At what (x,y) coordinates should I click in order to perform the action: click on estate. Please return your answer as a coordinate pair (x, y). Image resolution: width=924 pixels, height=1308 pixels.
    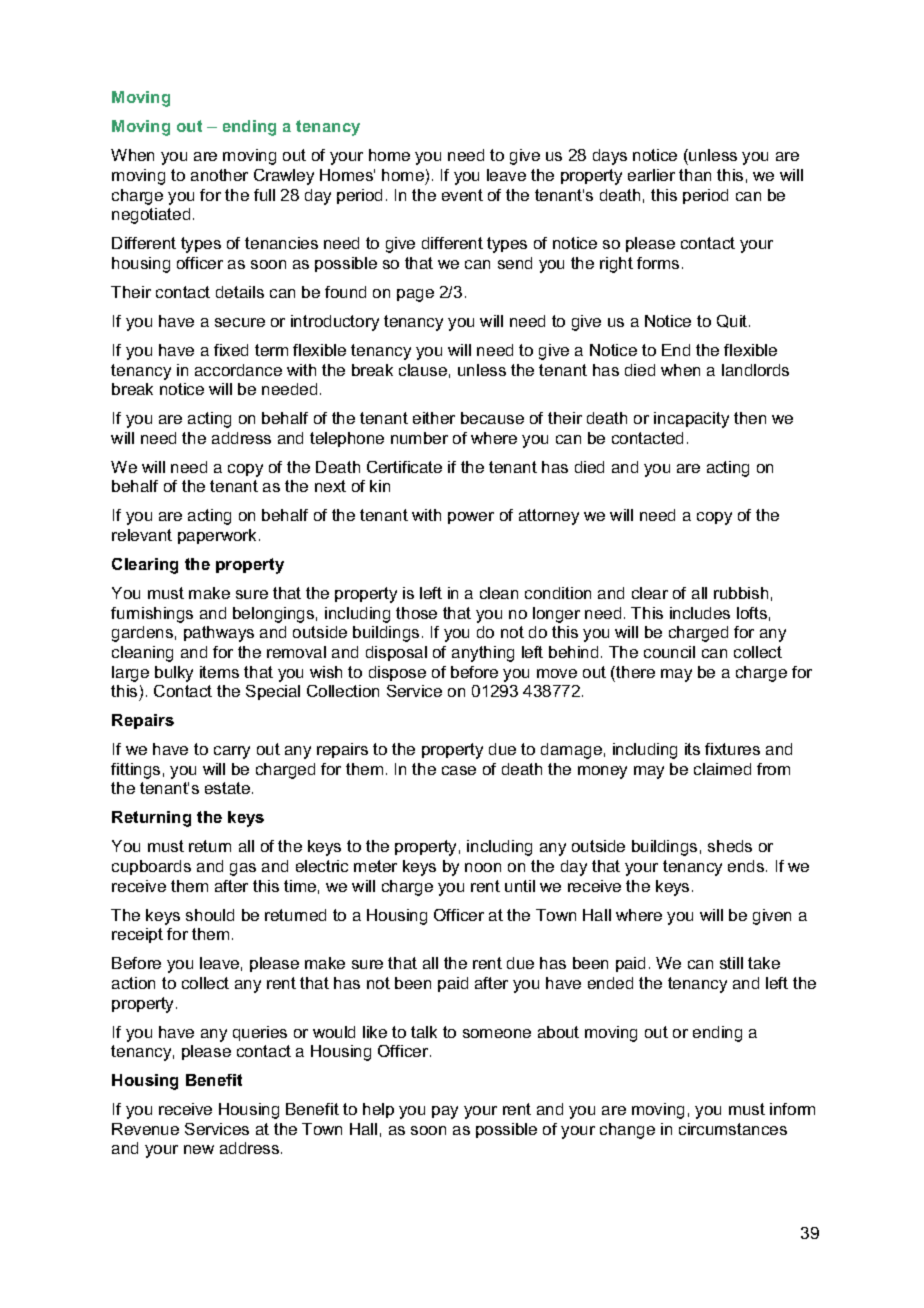
    Looking at the image, I should click on (229, 788).
